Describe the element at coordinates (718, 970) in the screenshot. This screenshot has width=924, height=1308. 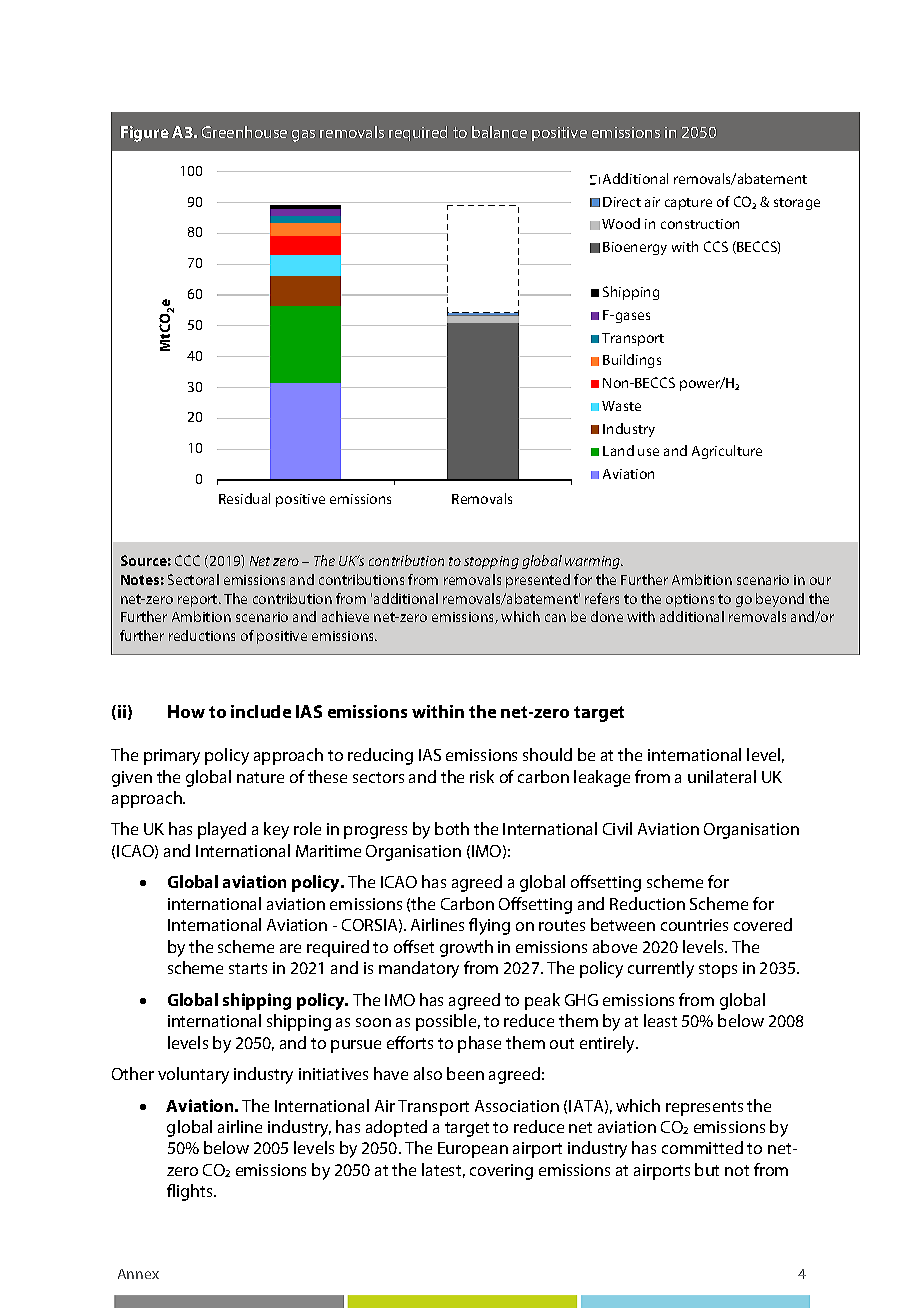
I see `stops` at that location.
